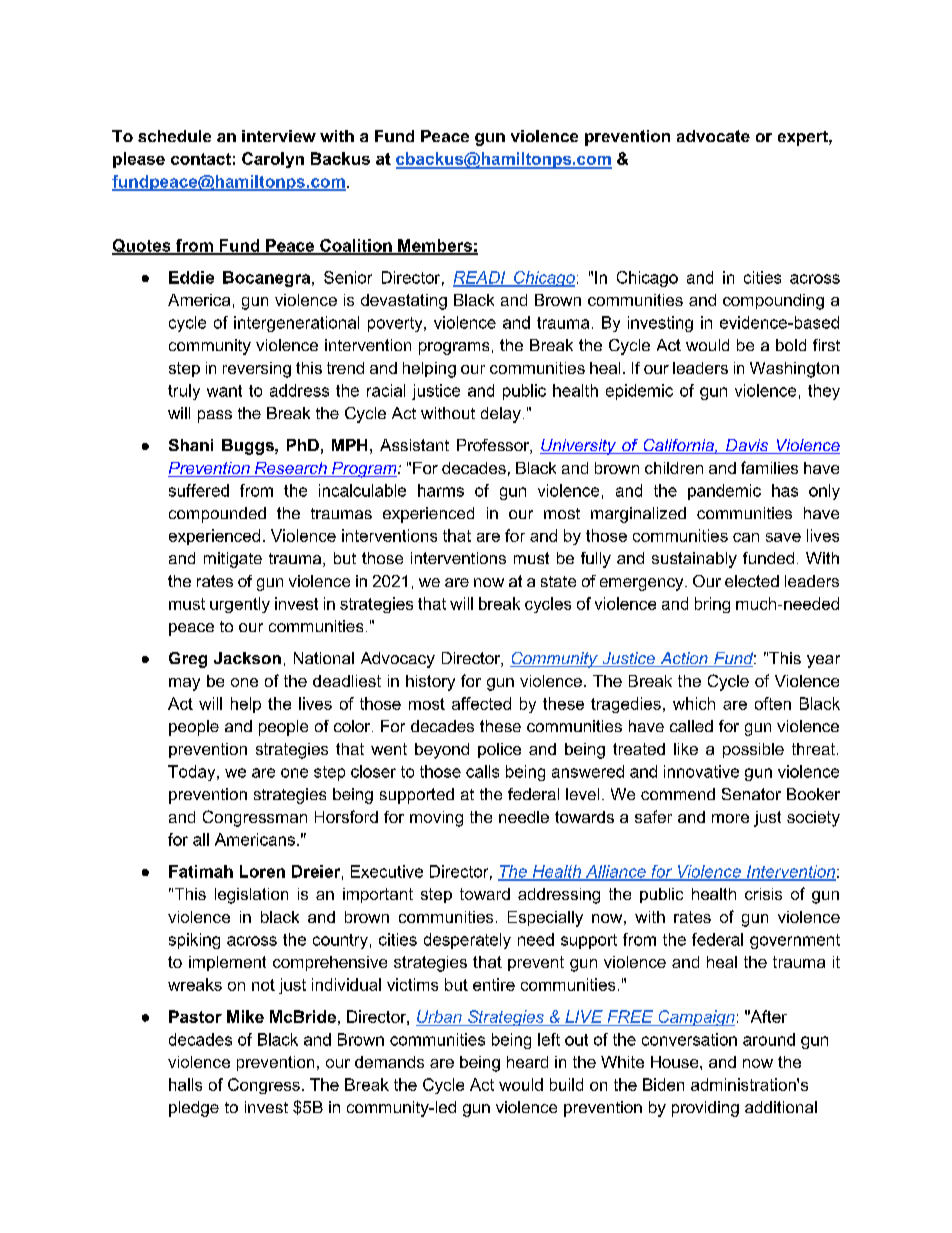 The image size is (952, 1233). What do you see at coordinates (441, 490) in the page?
I see `harms` at bounding box center [441, 490].
